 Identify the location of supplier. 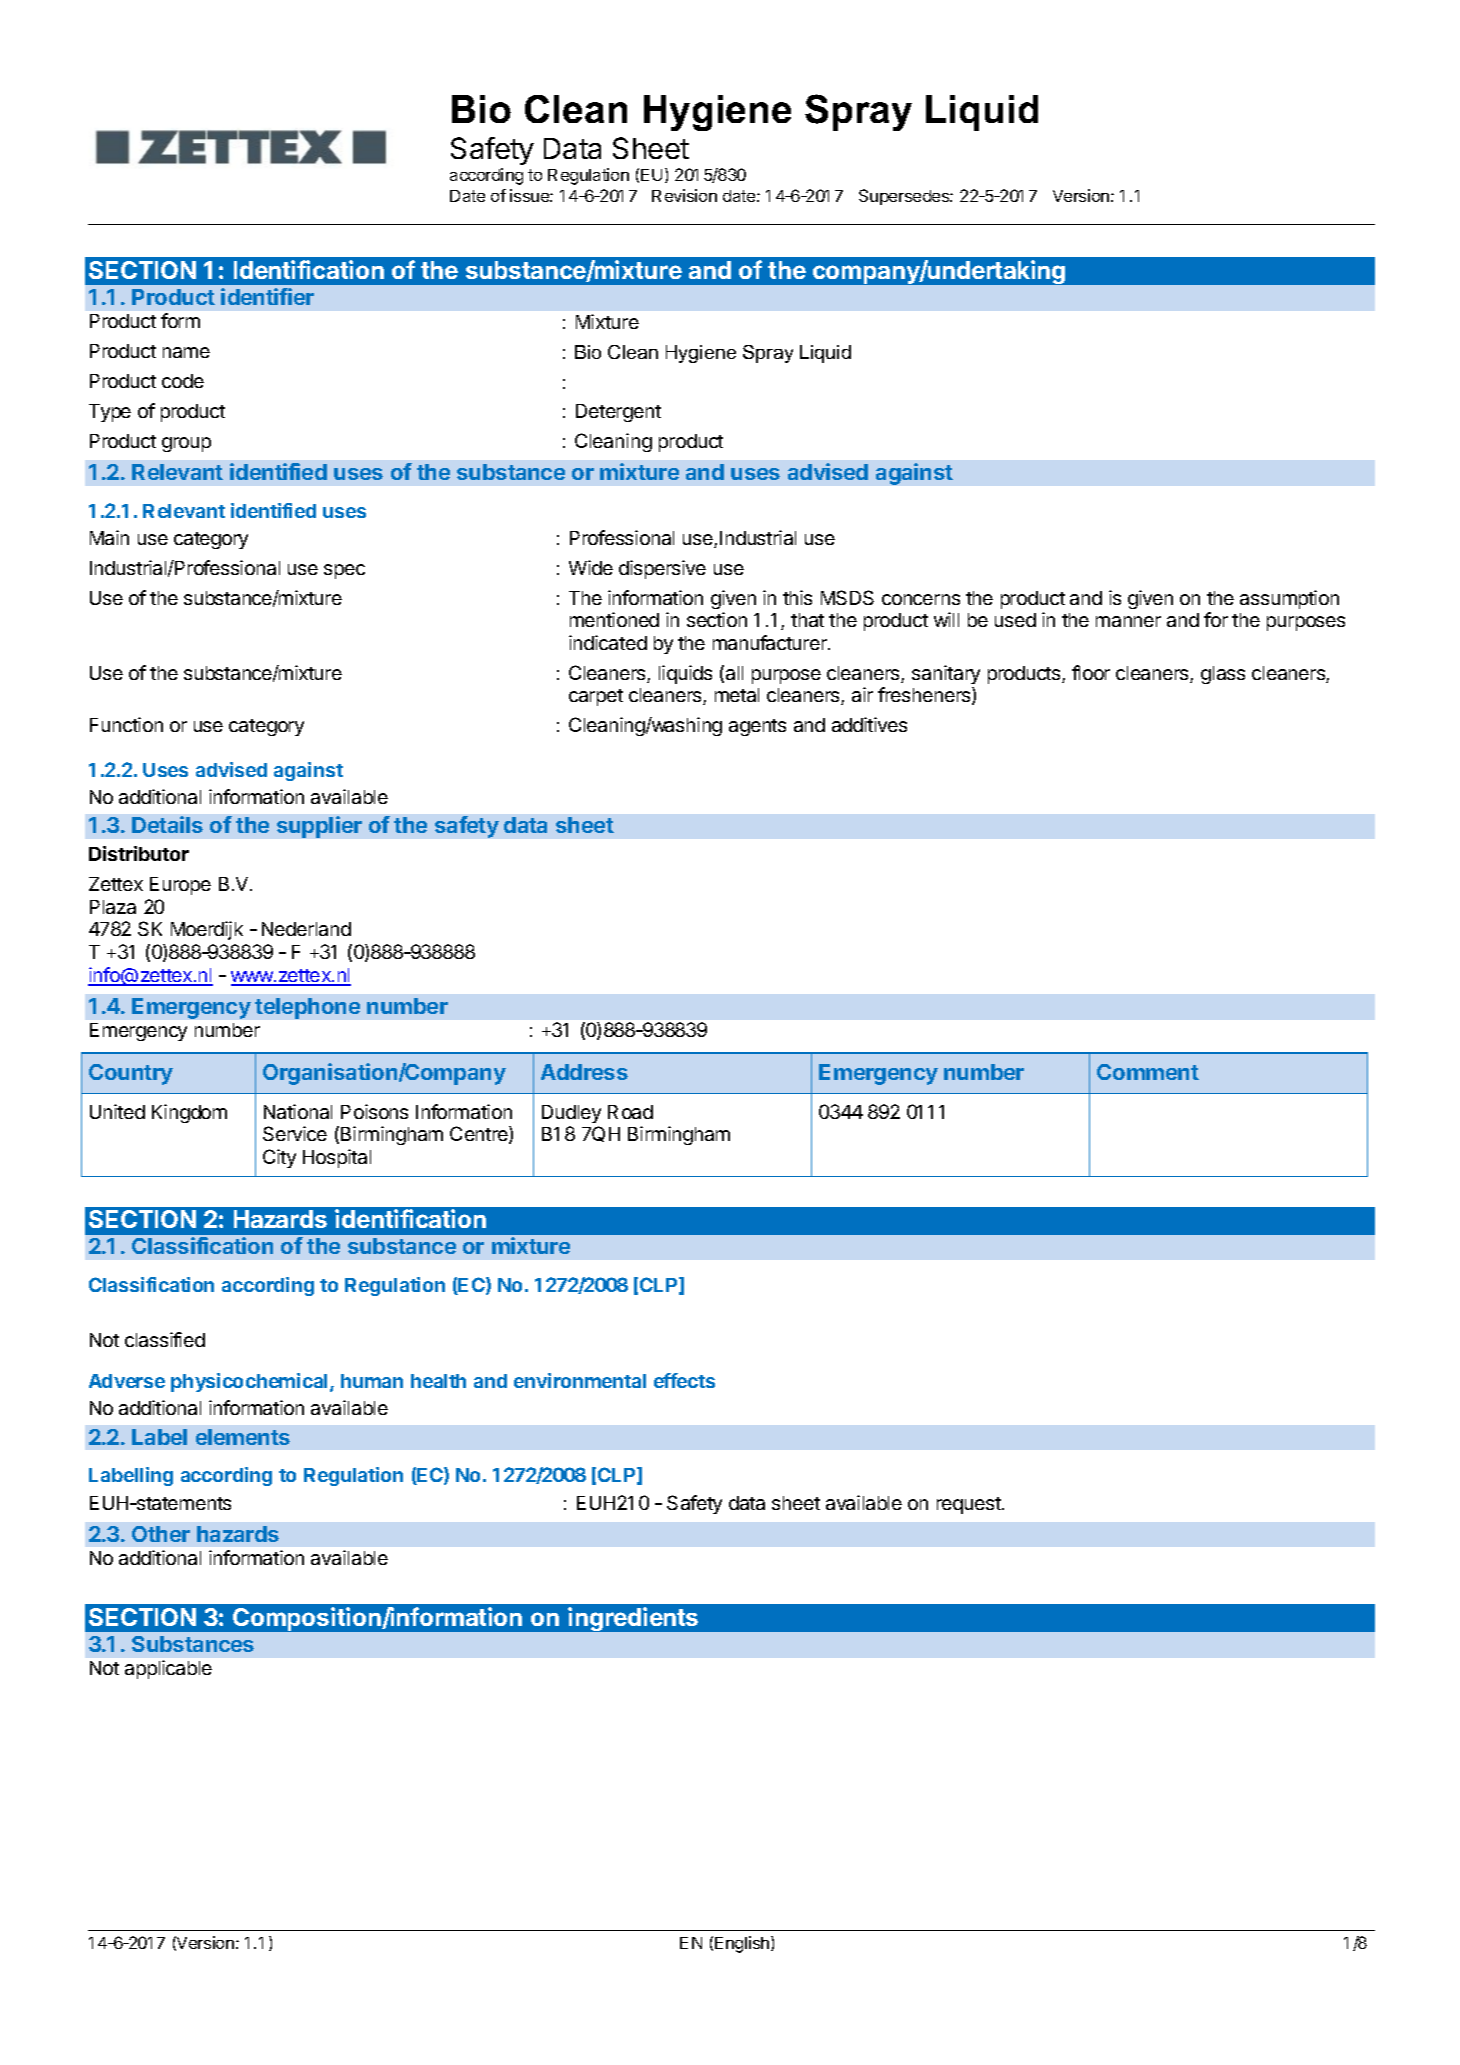
(319, 827).
